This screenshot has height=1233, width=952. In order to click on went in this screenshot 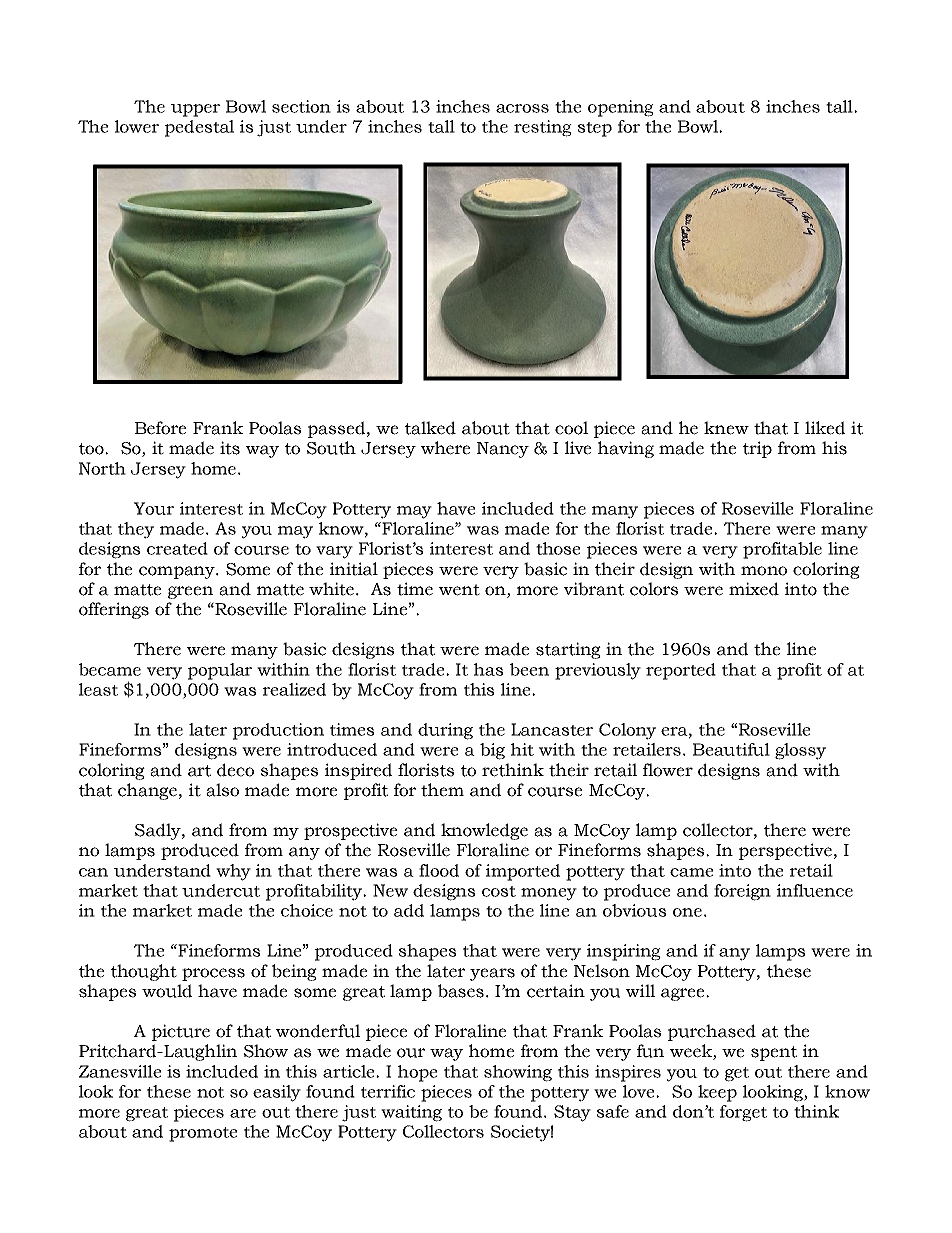, I will do `click(459, 590)`.
